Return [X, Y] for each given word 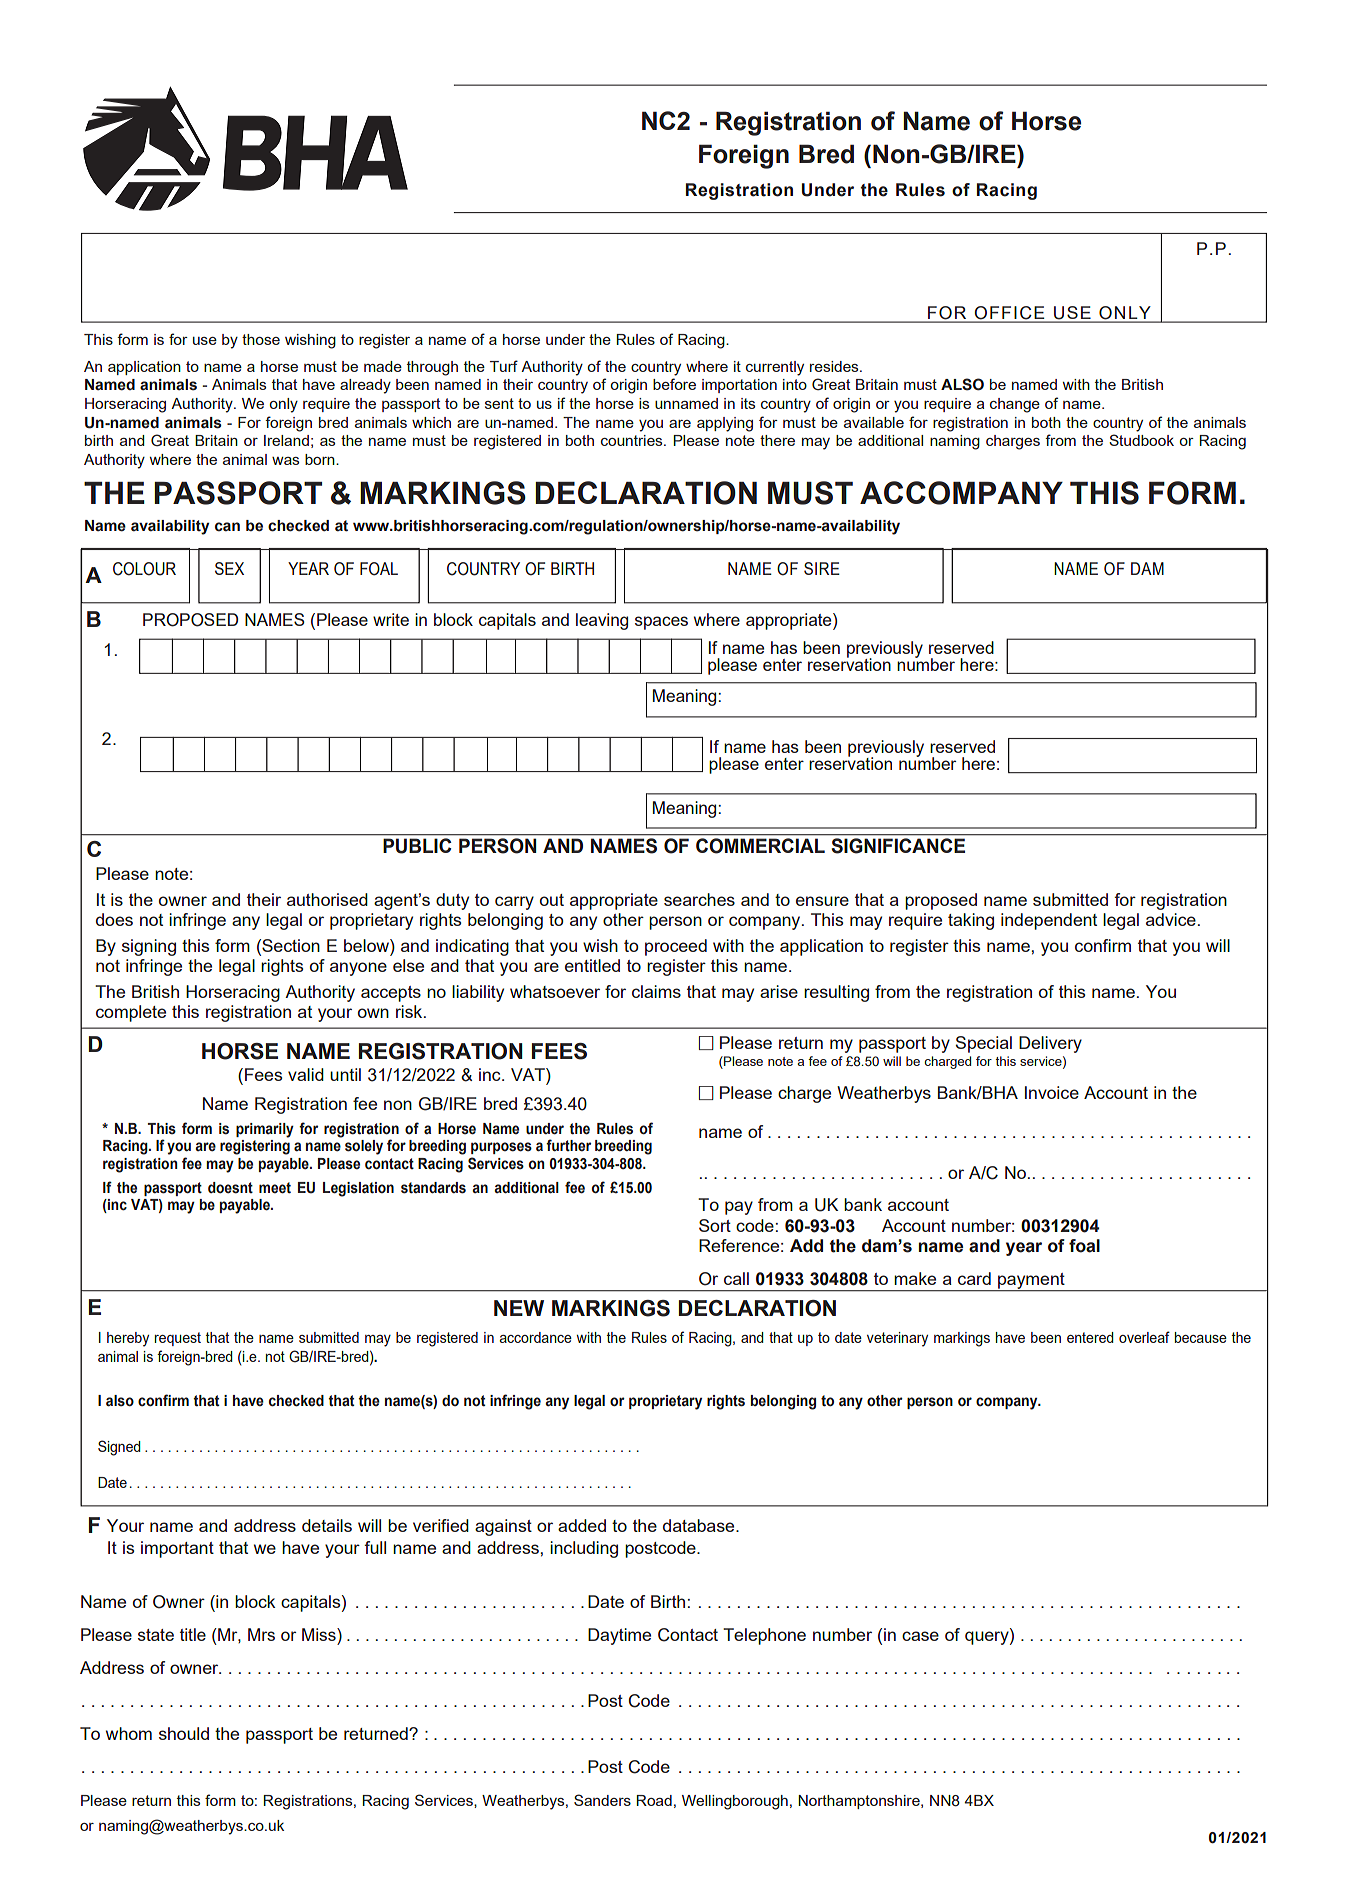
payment [1031, 1282]
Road [654, 1800]
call [736, 1278]
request [178, 1339]
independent [1049, 921]
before [674, 384]
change [1015, 405]
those [261, 339]
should [184, 1733]
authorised [327, 899]
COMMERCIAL [760, 846]
